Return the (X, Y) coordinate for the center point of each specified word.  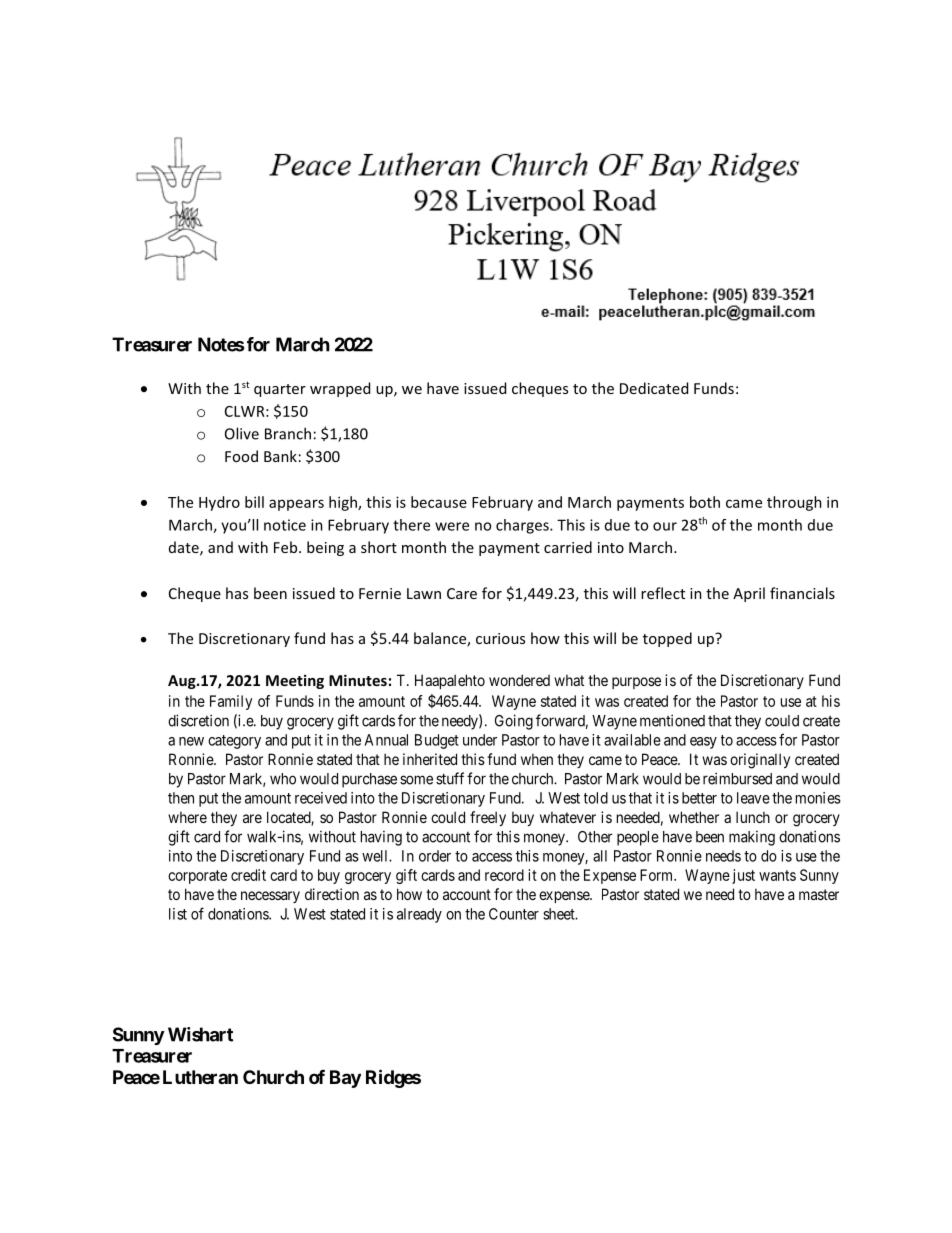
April (749, 594)
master (819, 894)
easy (703, 743)
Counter (514, 914)
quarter (280, 390)
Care (462, 593)
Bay (345, 1079)
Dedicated (654, 388)
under (480, 740)
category (234, 742)
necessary (270, 897)
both (705, 502)
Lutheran (200, 1077)
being (325, 548)
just (743, 876)
